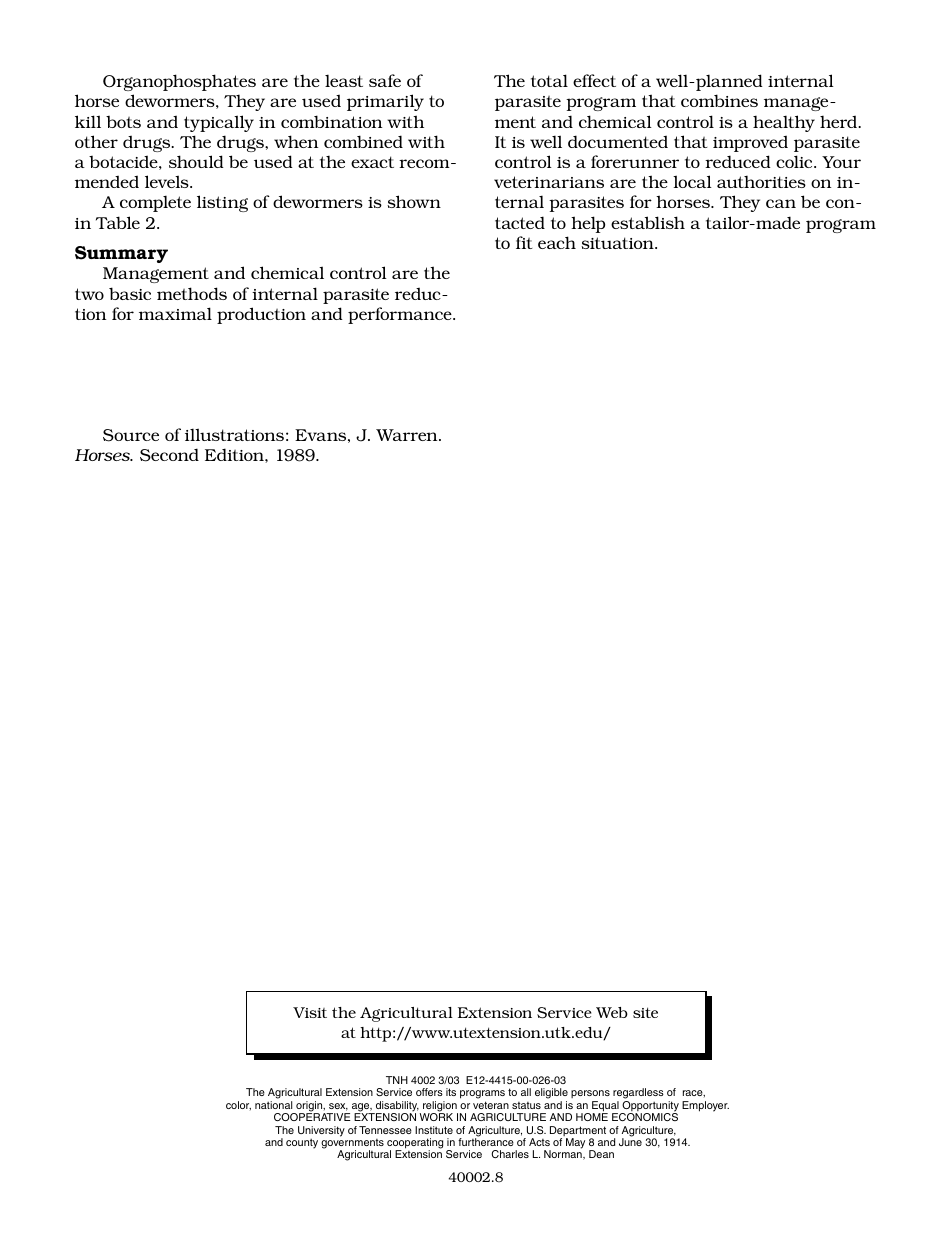 This screenshot has width=952, height=1233. What do you see at coordinates (238, 1105) in the screenshot?
I see `color` at bounding box center [238, 1105].
